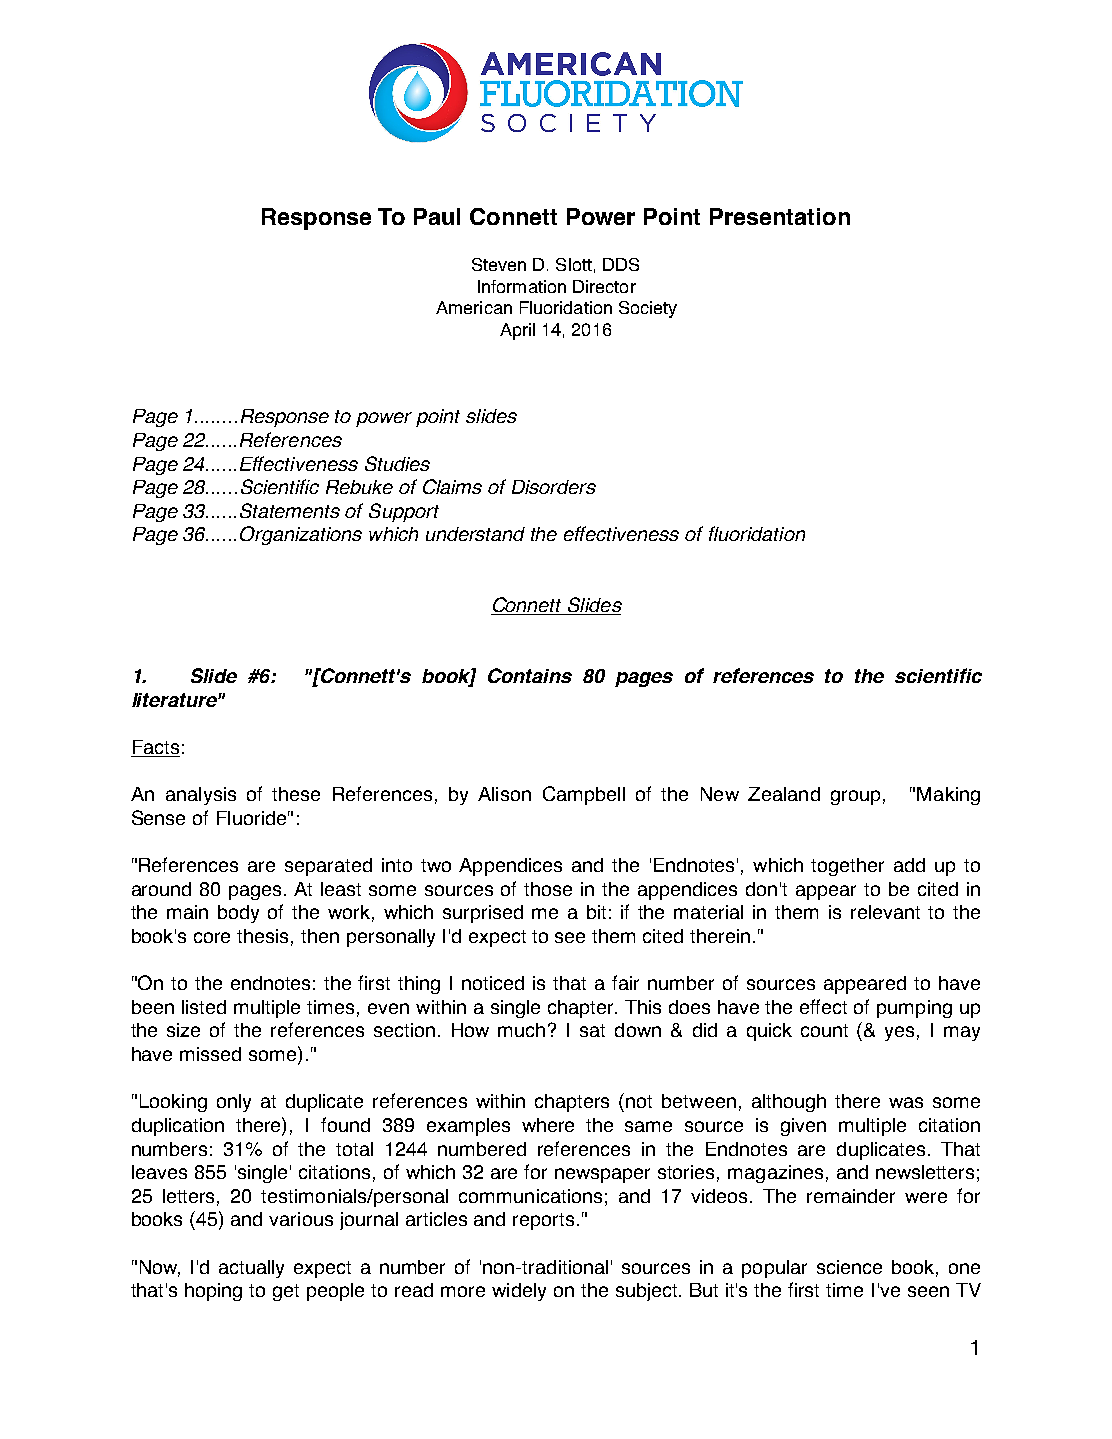 The width and height of the image is (1112, 1439). Describe the element at coordinates (437, 216) in the image. I see `Paul` at that location.
